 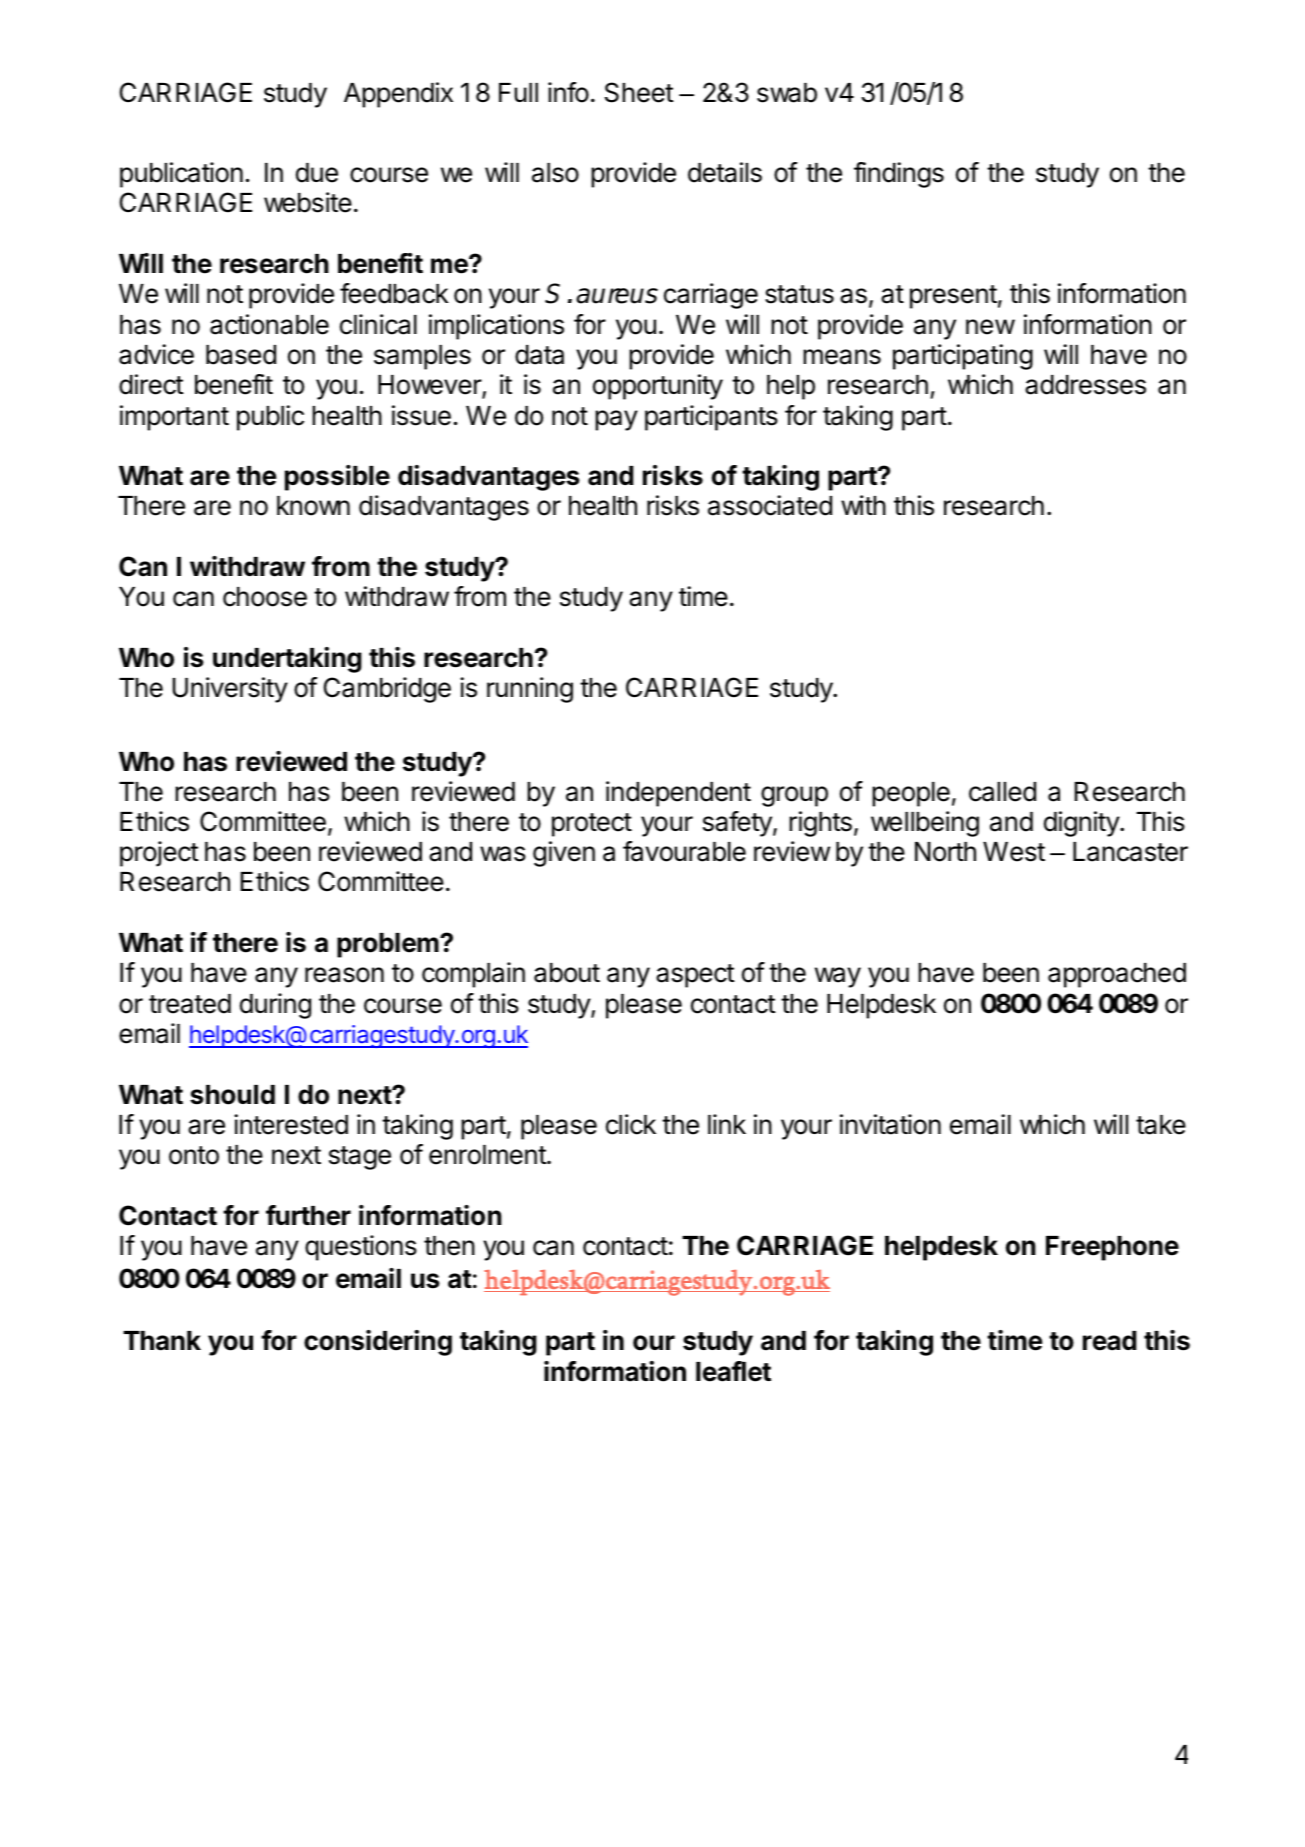 I want to click on project, so click(x=159, y=854).
